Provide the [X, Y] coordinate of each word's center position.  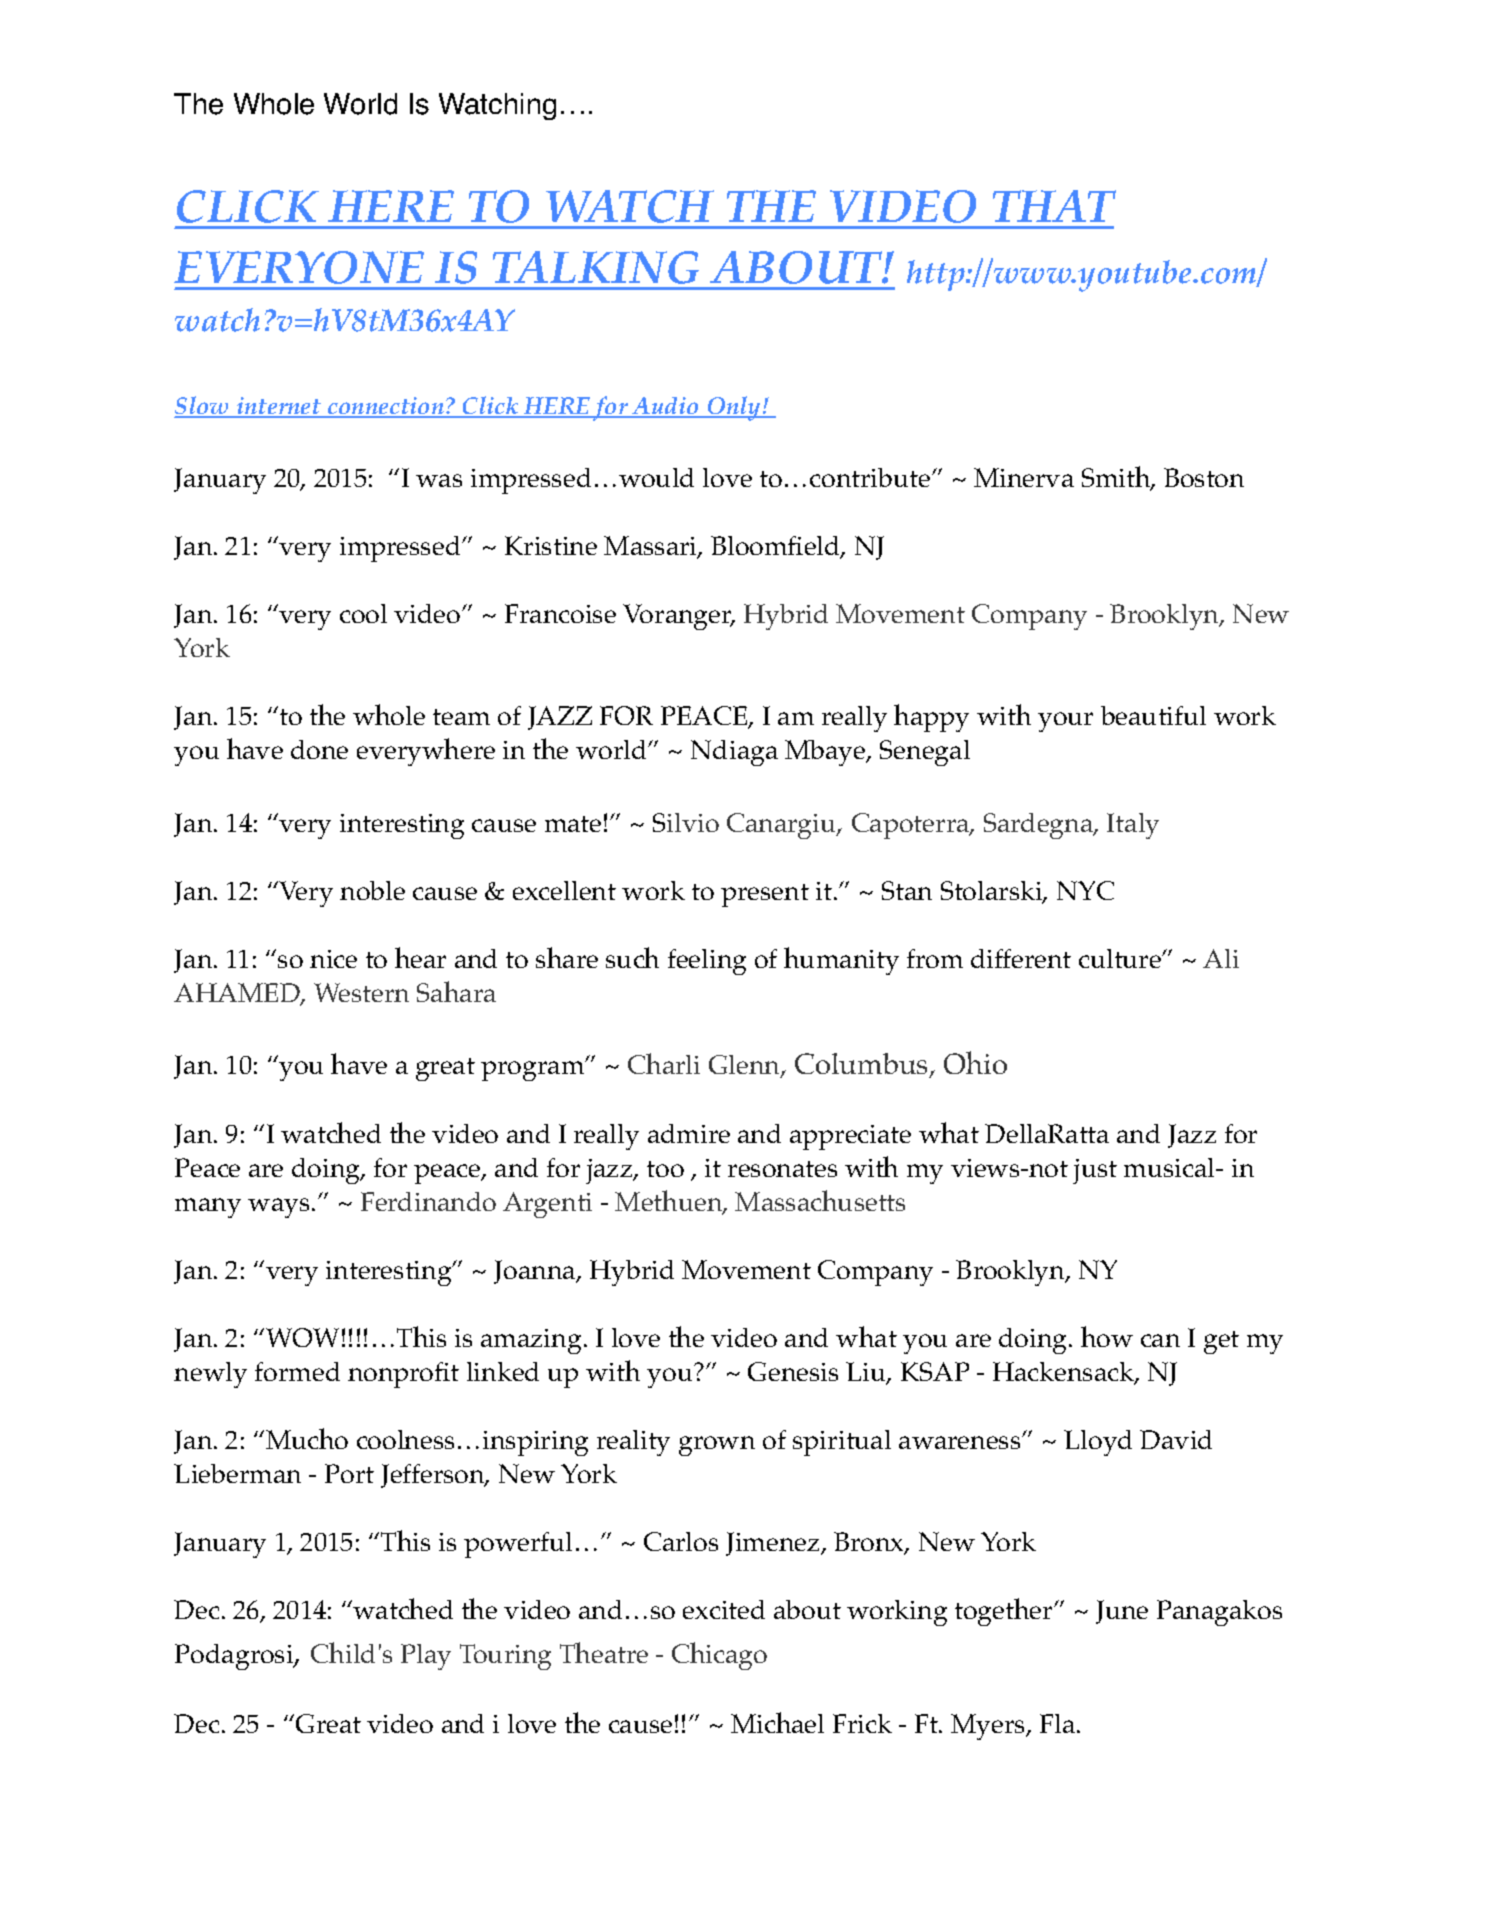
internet [279, 407]
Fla [1057, 1723]
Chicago [719, 1656]
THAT [1054, 206]
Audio [666, 407]
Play [426, 1657]
